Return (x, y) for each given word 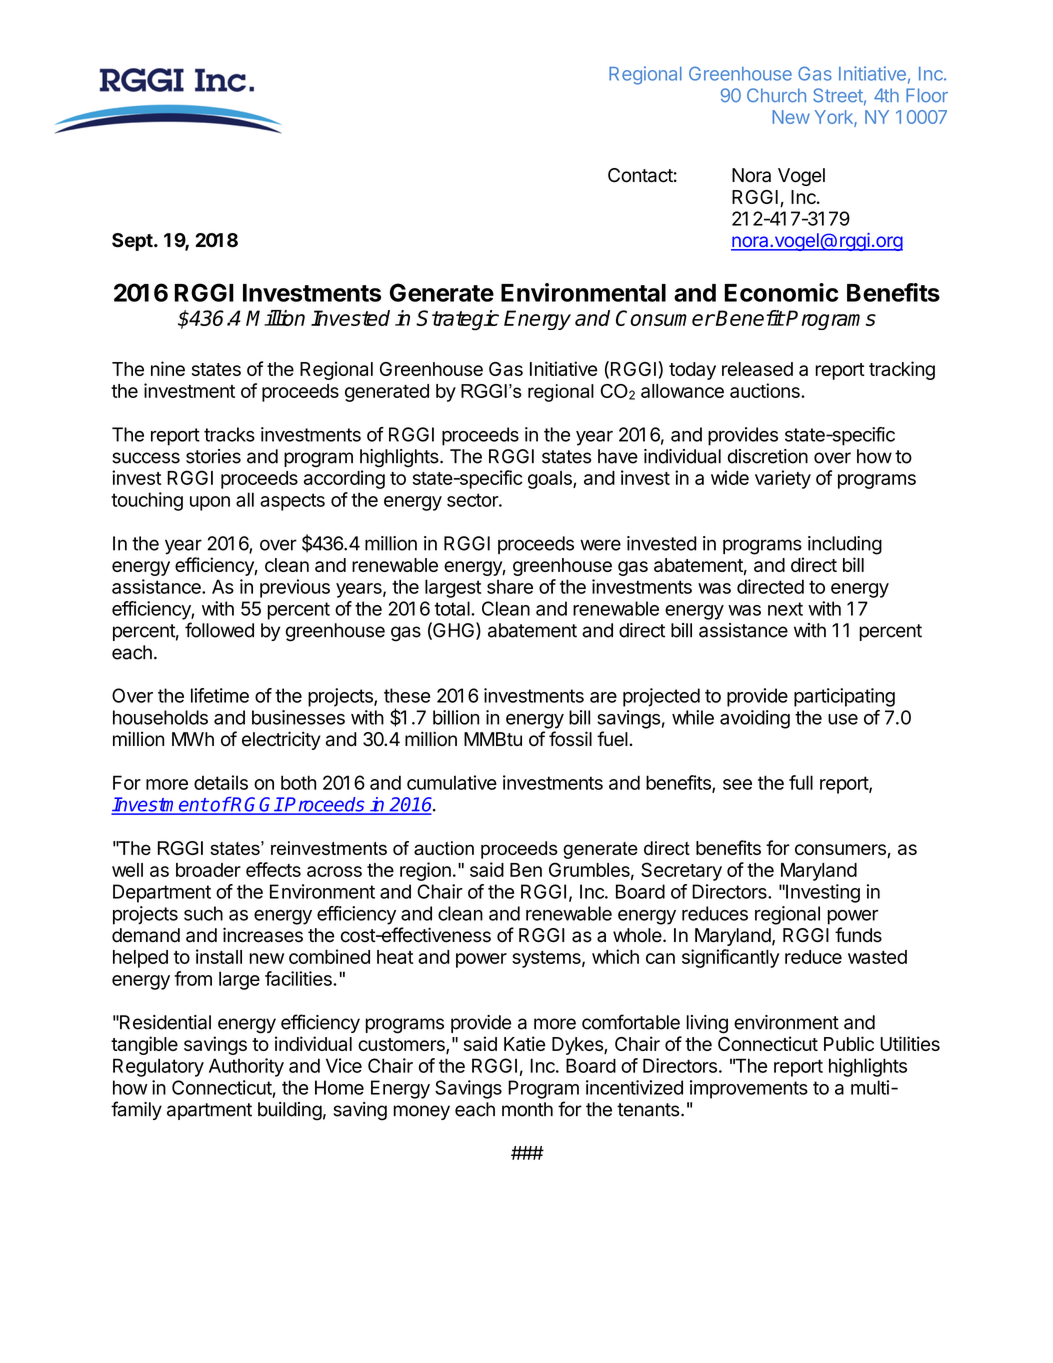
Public (849, 1043)
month (527, 1109)
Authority (246, 1067)
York (835, 118)
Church (776, 95)
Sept (133, 242)
